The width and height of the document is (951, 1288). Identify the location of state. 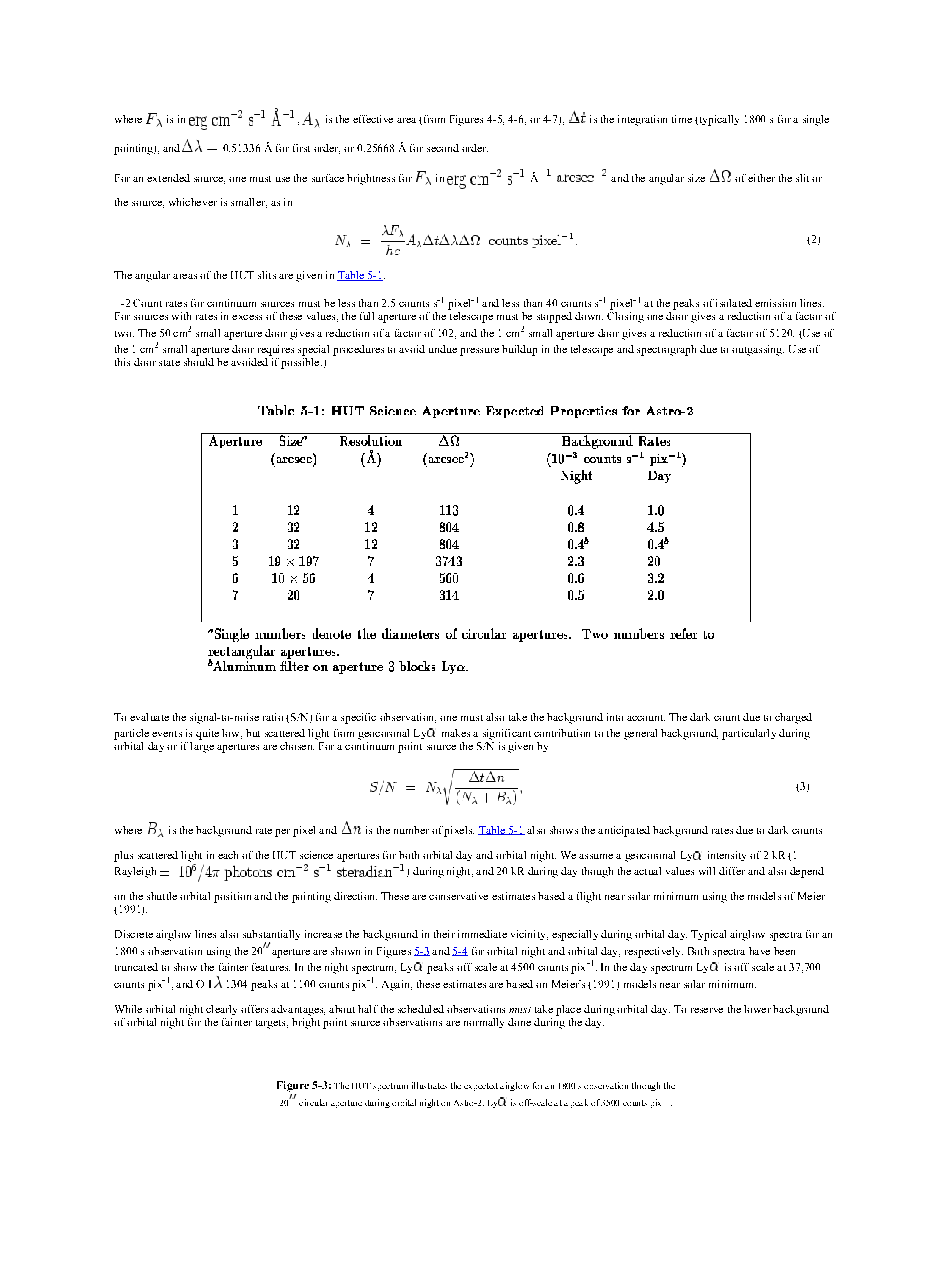
(169, 363).
